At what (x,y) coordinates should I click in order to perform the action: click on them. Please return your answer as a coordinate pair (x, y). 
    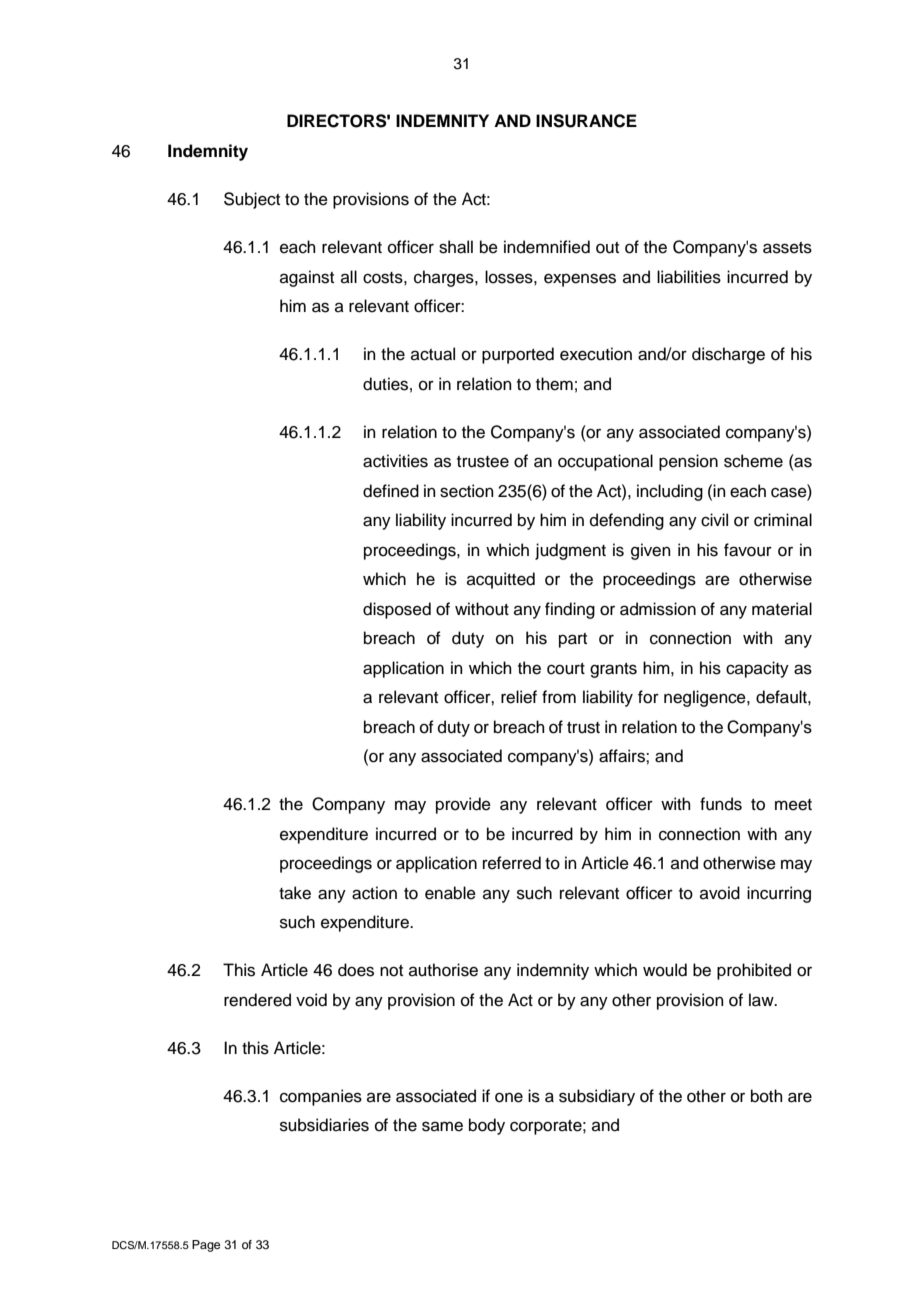
    Looking at the image, I should click on (554, 384).
